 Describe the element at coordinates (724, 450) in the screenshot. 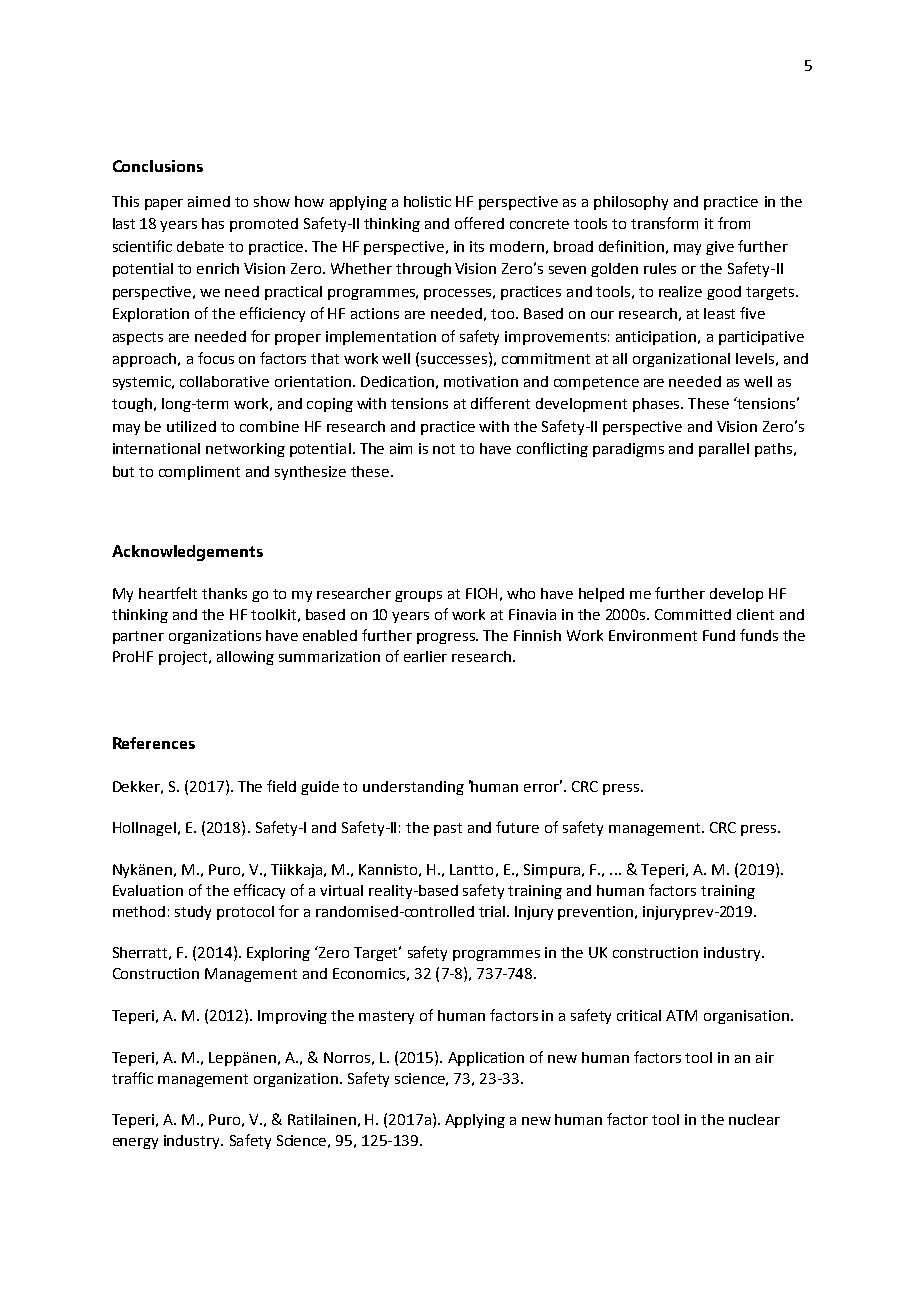

I see `parallel` at that location.
